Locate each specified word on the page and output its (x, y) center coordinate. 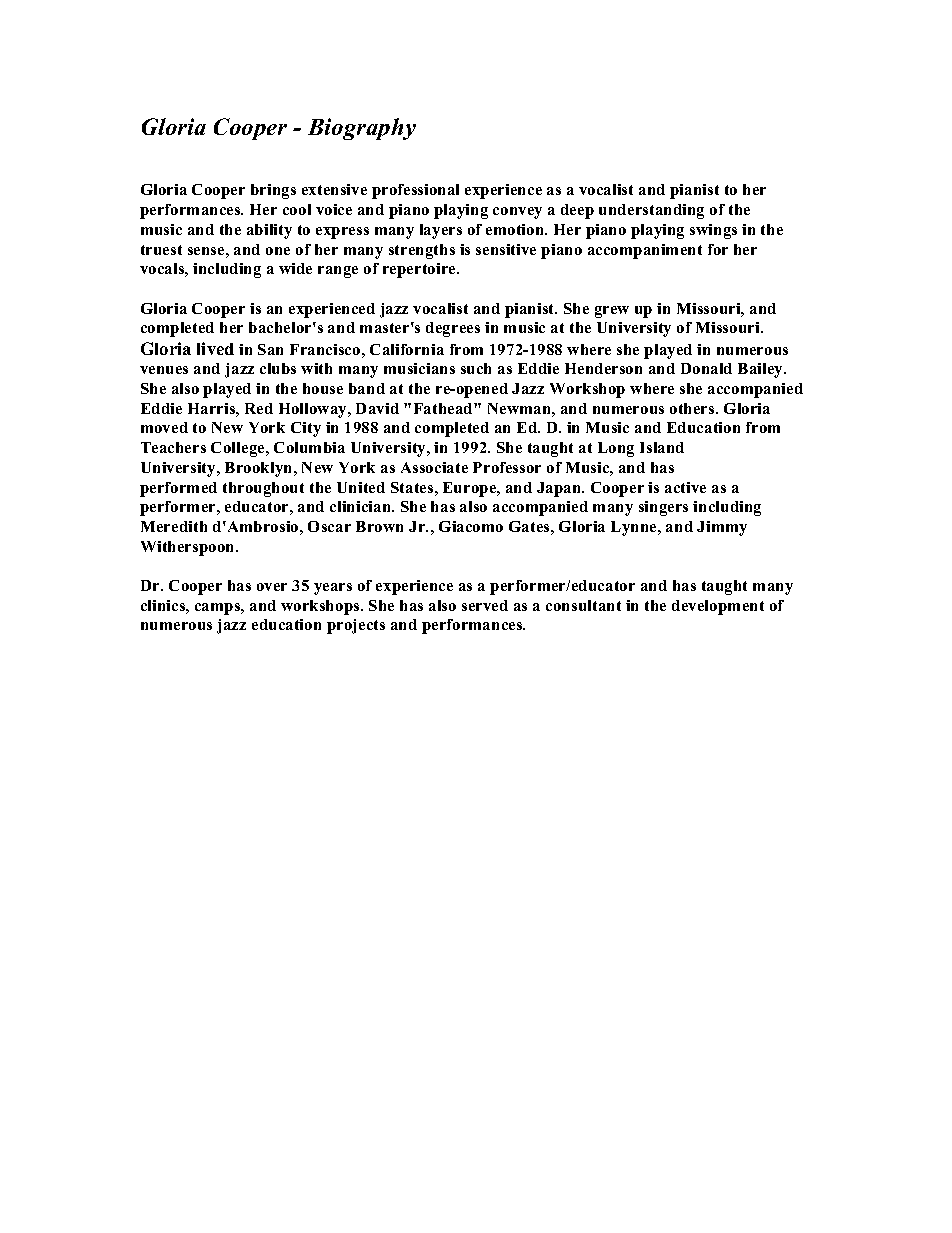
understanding (651, 211)
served (485, 605)
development (718, 607)
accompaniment (645, 251)
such (476, 368)
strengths (422, 251)
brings (273, 191)
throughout (263, 489)
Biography (362, 129)
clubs (278, 368)
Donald (706, 368)
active (685, 487)
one (278, 251)
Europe (471, 489)
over (272, 587)
